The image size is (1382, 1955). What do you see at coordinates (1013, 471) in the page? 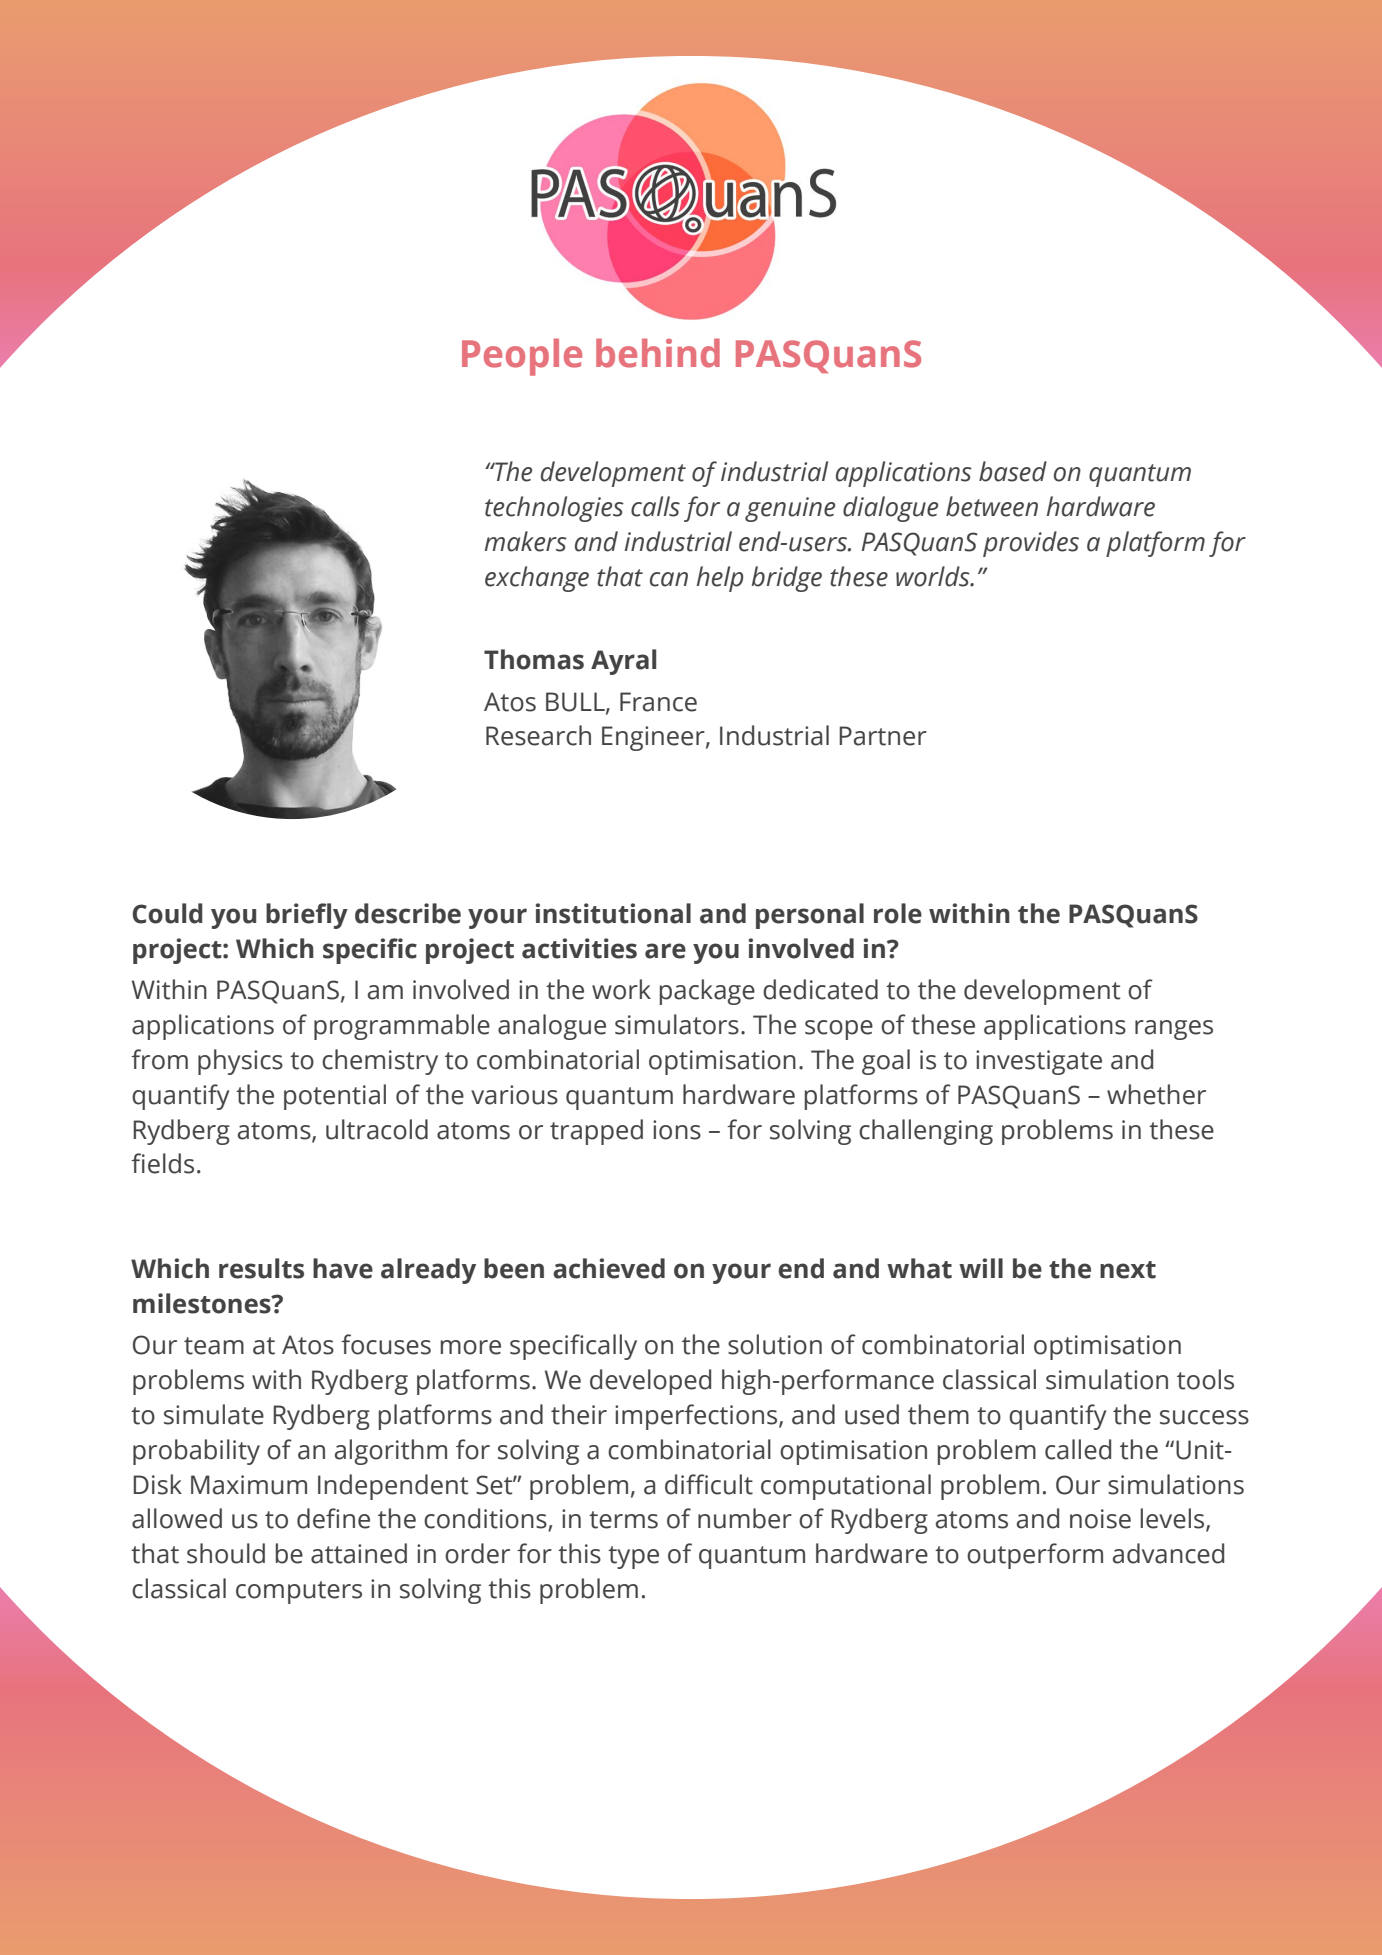
I see `based` at bounding box center [1013, 471].
